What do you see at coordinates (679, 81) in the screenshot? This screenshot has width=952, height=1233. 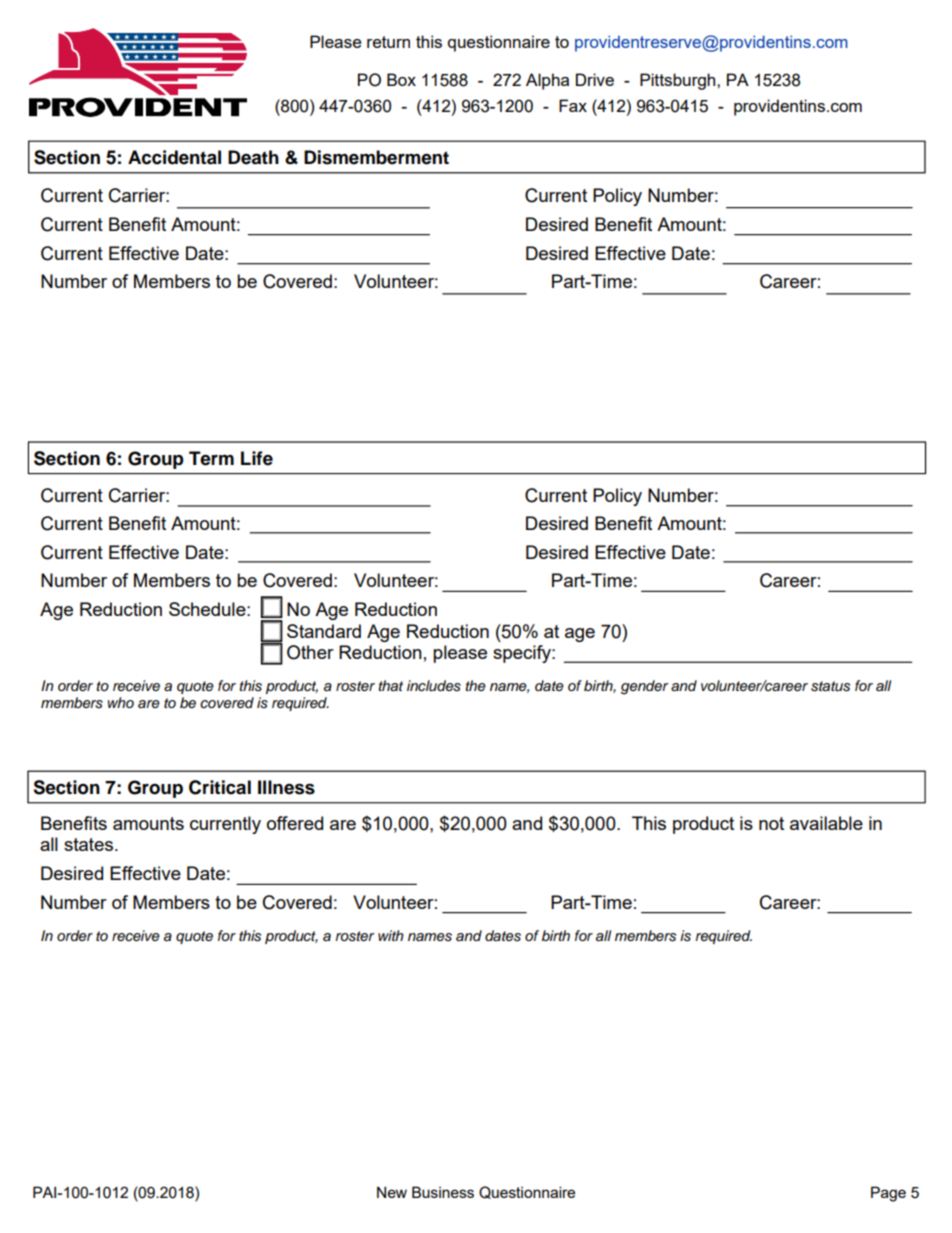 I see `Pittsburgh` at bounding box center [679, 81].
